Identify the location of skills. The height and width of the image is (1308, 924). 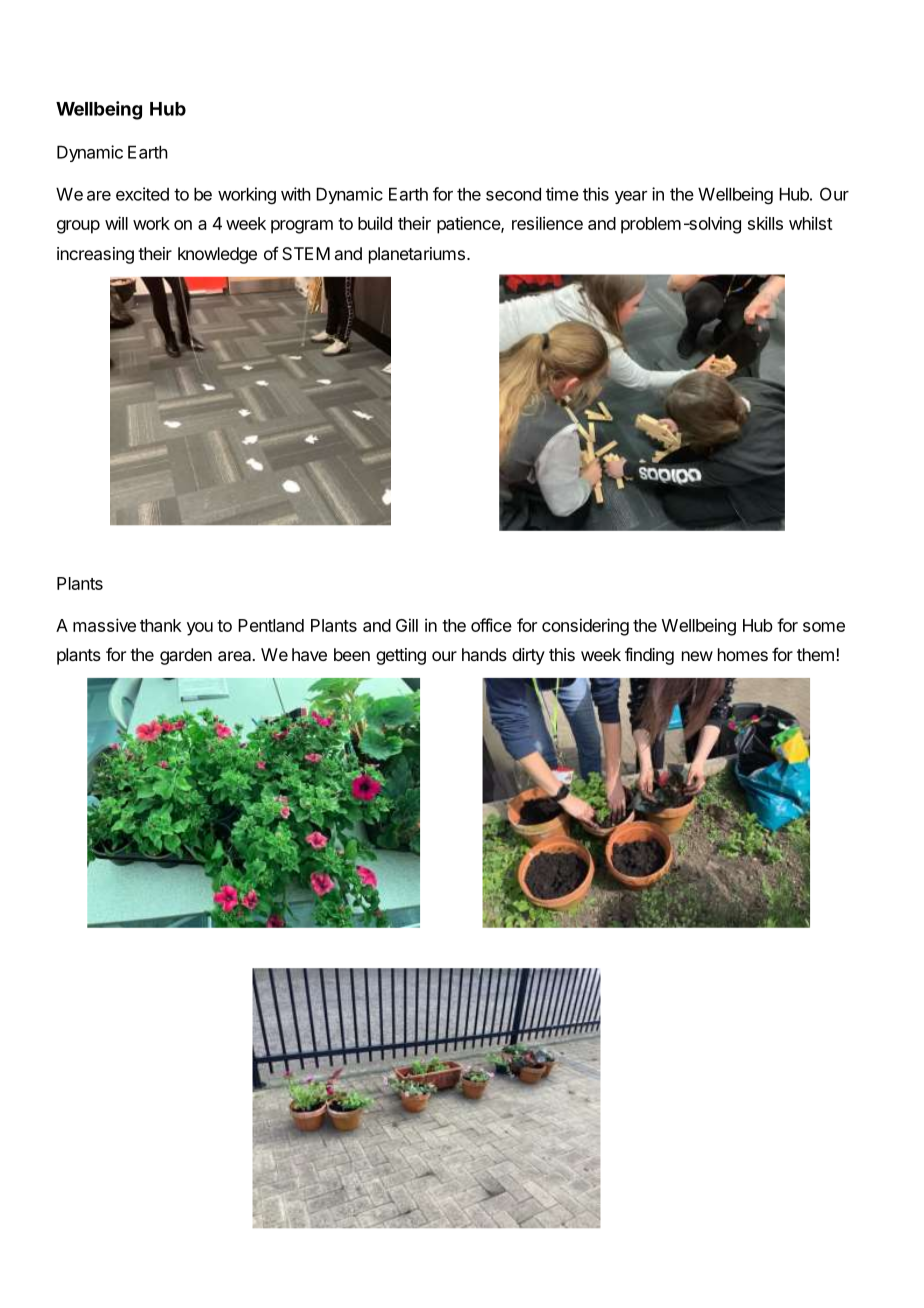
(765, 223).
